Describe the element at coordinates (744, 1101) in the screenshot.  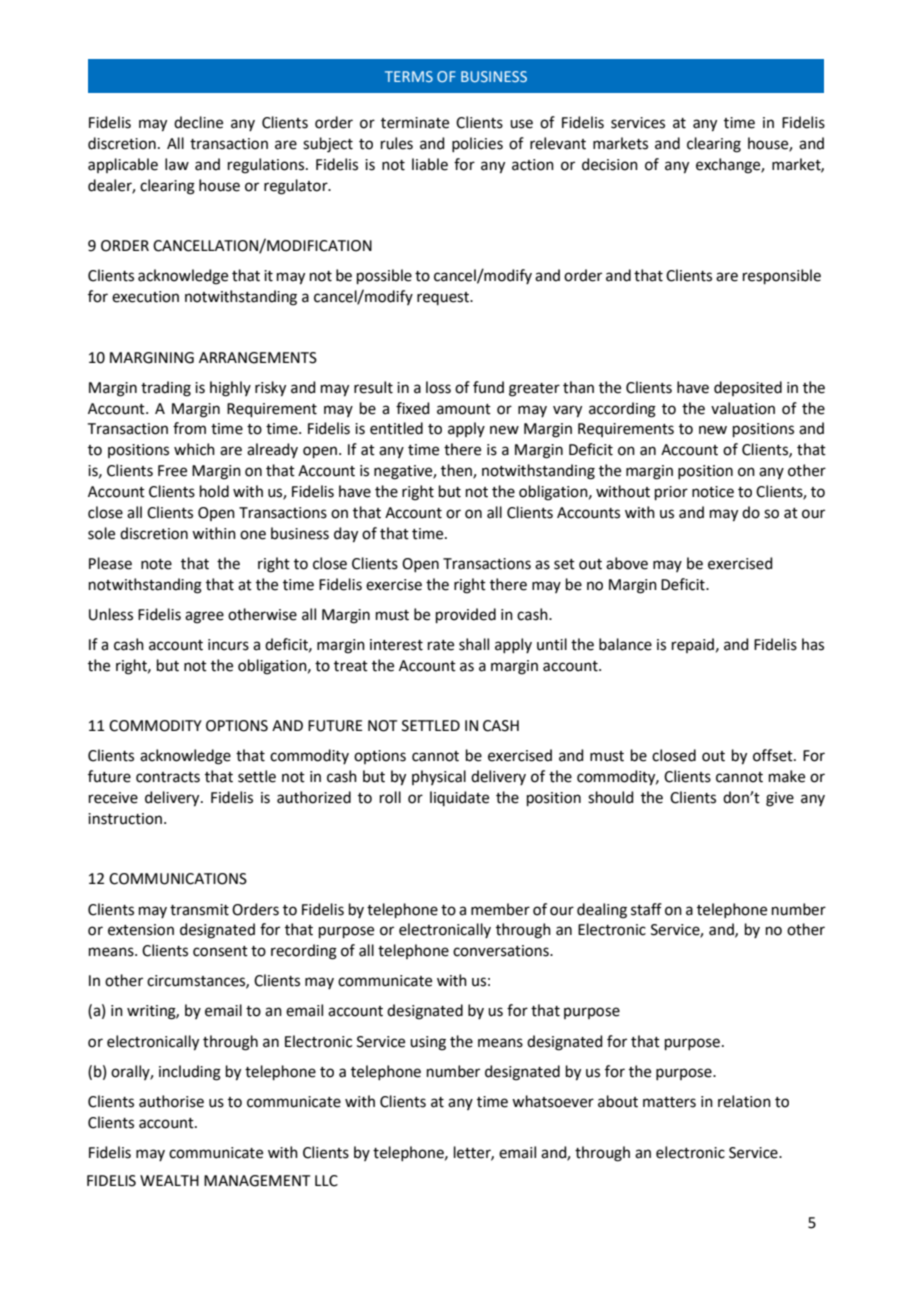
I see `relation` at that location.
